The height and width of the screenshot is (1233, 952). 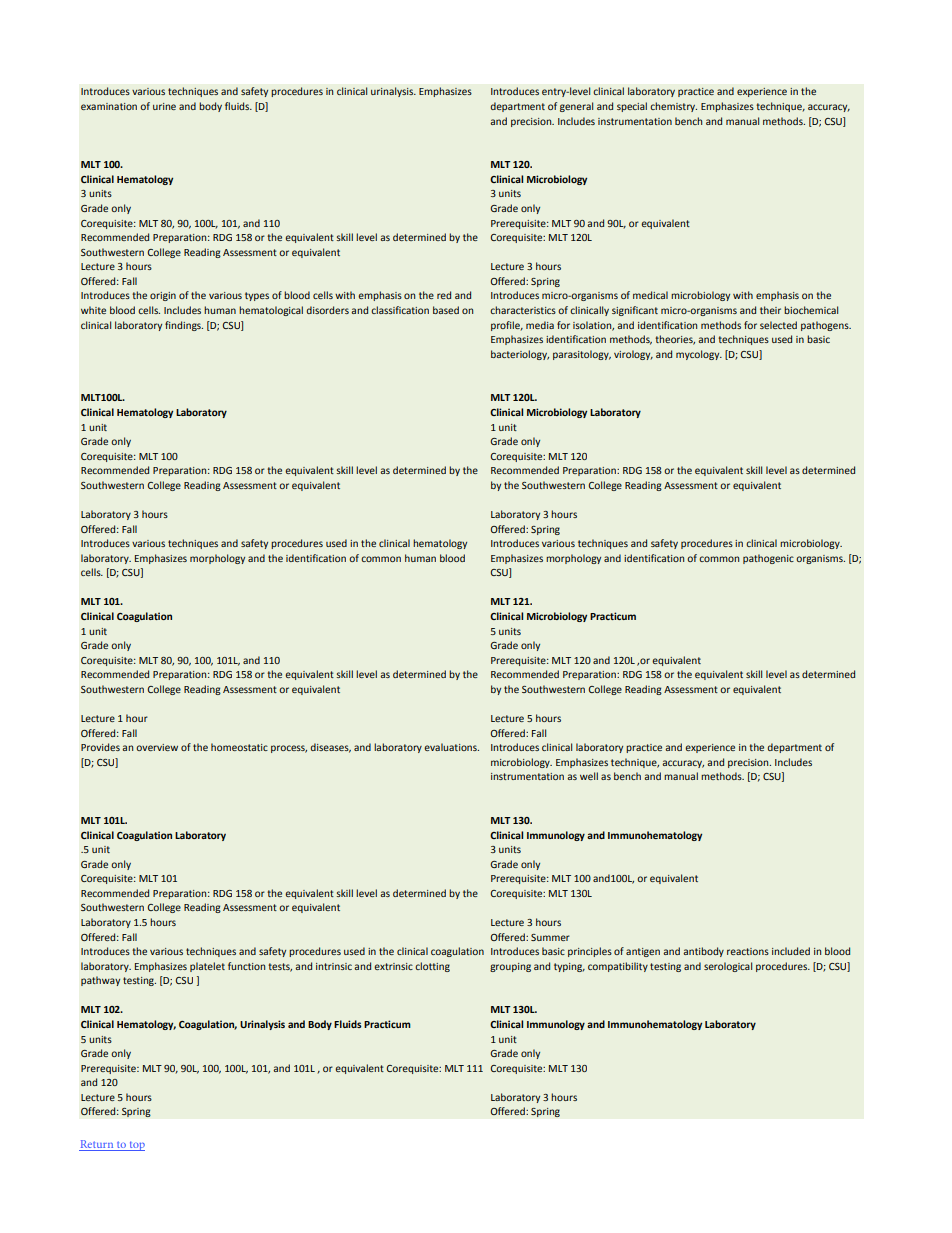 What do you see at coordinates (768, 559) in the screenshot?
I see `pathogenic` at bounding box center [768, 559].
